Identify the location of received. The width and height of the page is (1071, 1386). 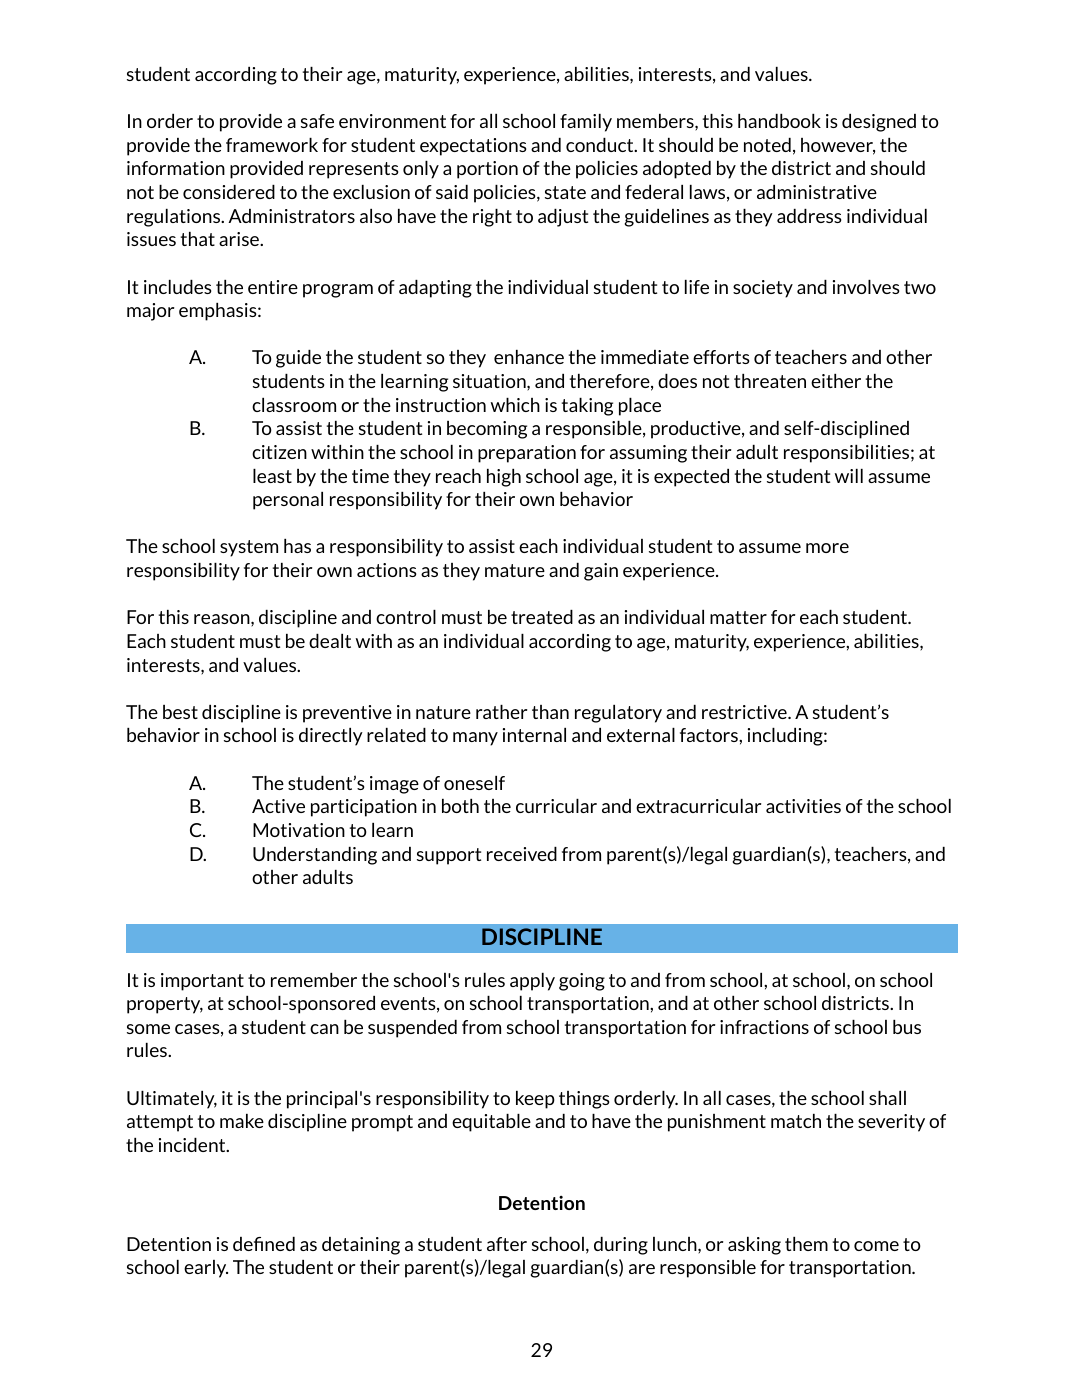
(522, 854).
